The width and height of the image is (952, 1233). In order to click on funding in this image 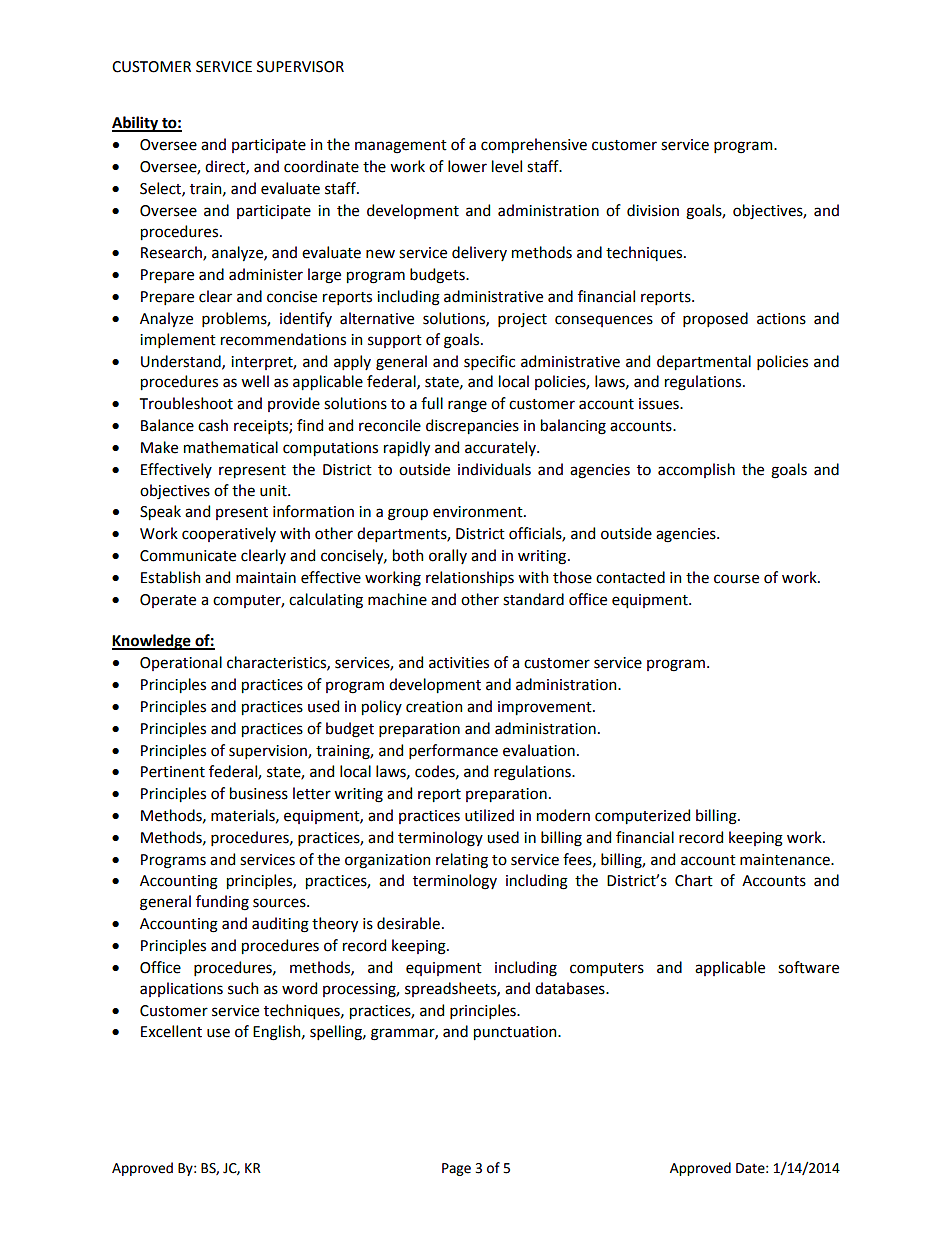, I will do `click(222, 903)`.
